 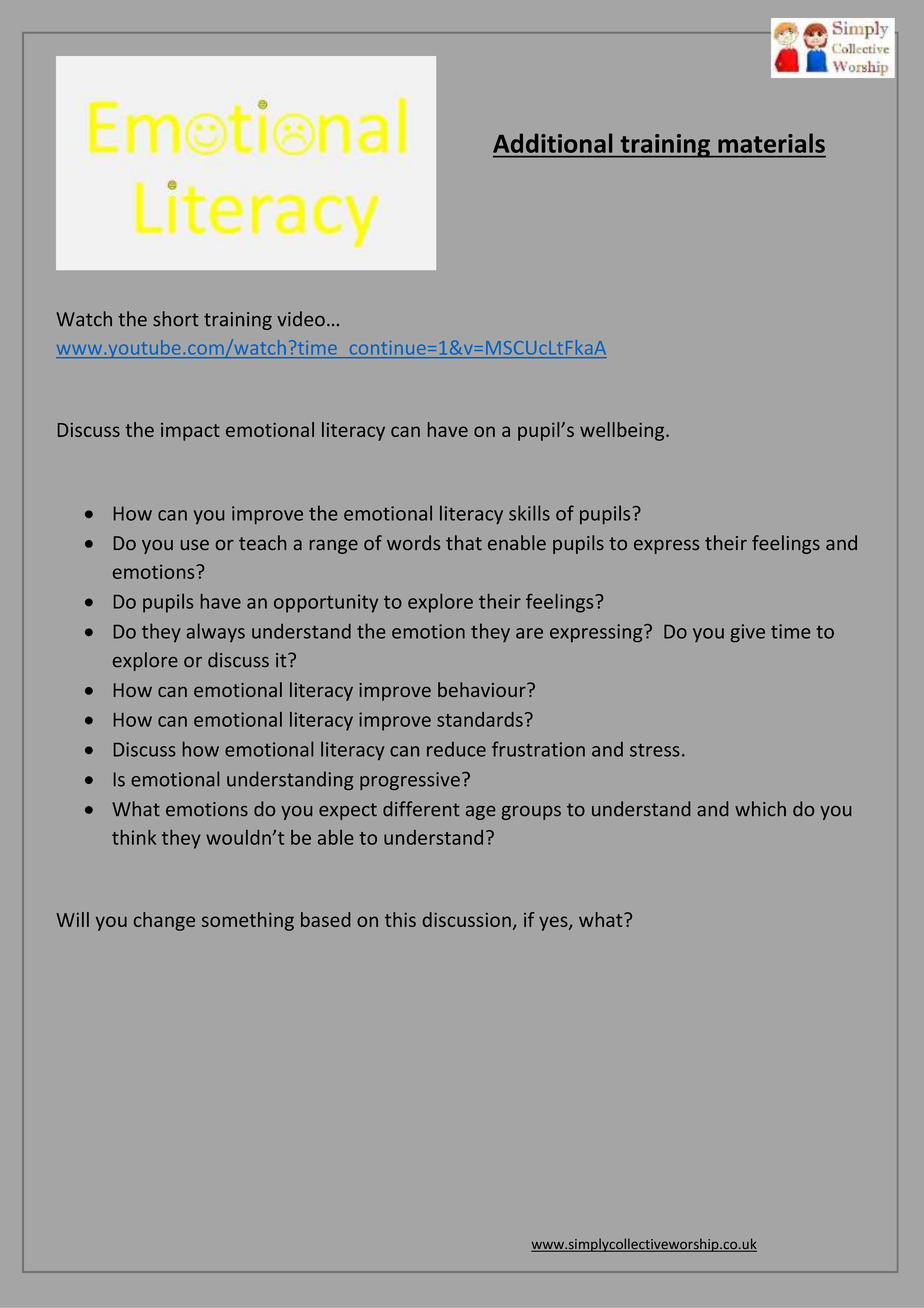 What do you see at coordinates (771, 143) in the image?
I see `materials` at bounding box center [771, 143].
